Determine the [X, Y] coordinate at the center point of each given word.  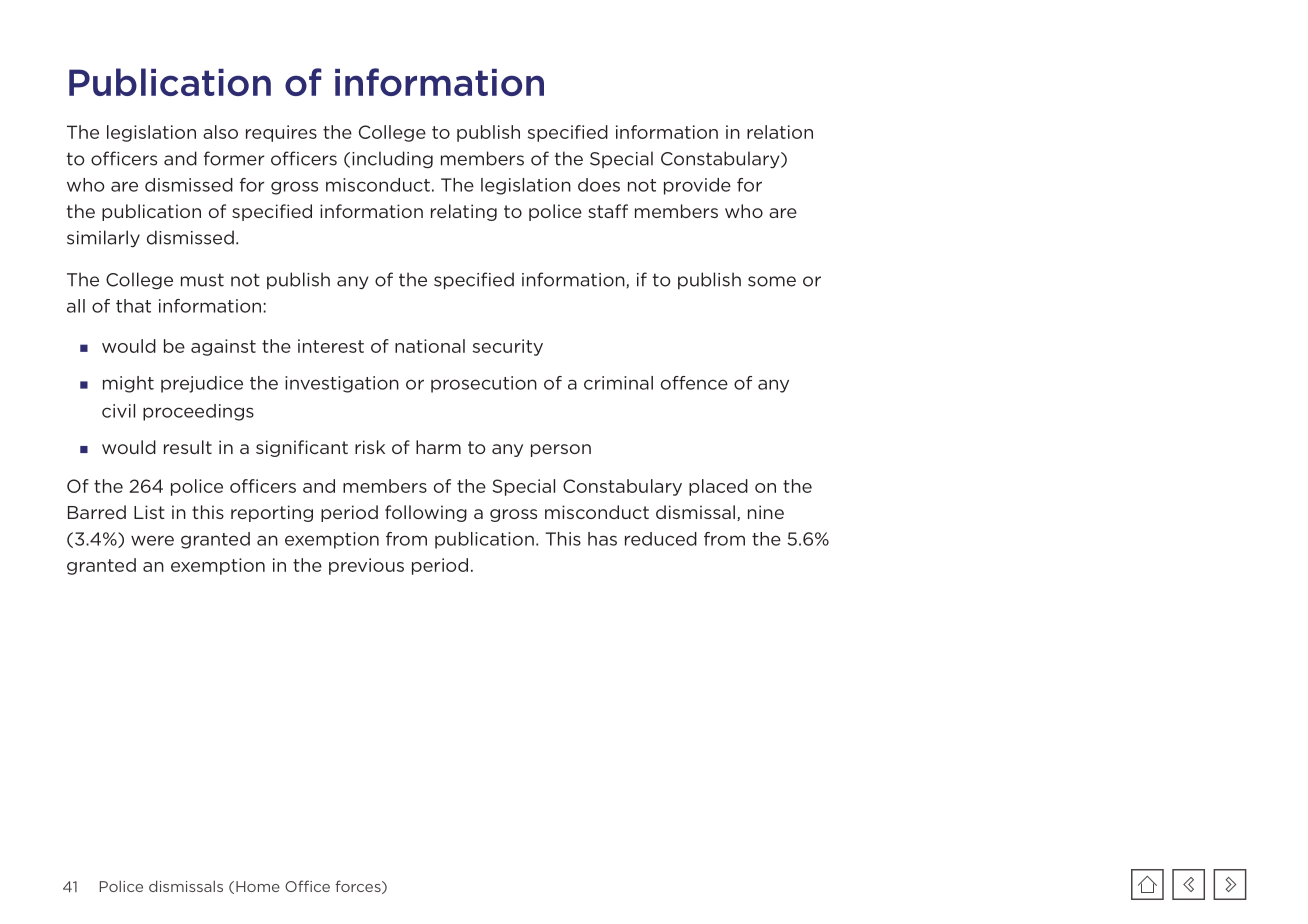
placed [718, 487]
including [392, 160]
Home [258, 886]
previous [366, 566]
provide [697, 186]
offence [694, 383]
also [220, 132]
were [152, 540]
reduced [661, 539]
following [426, 513]
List [149, 512]
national [430, 346]
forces [359, 887]
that [133, 306]
